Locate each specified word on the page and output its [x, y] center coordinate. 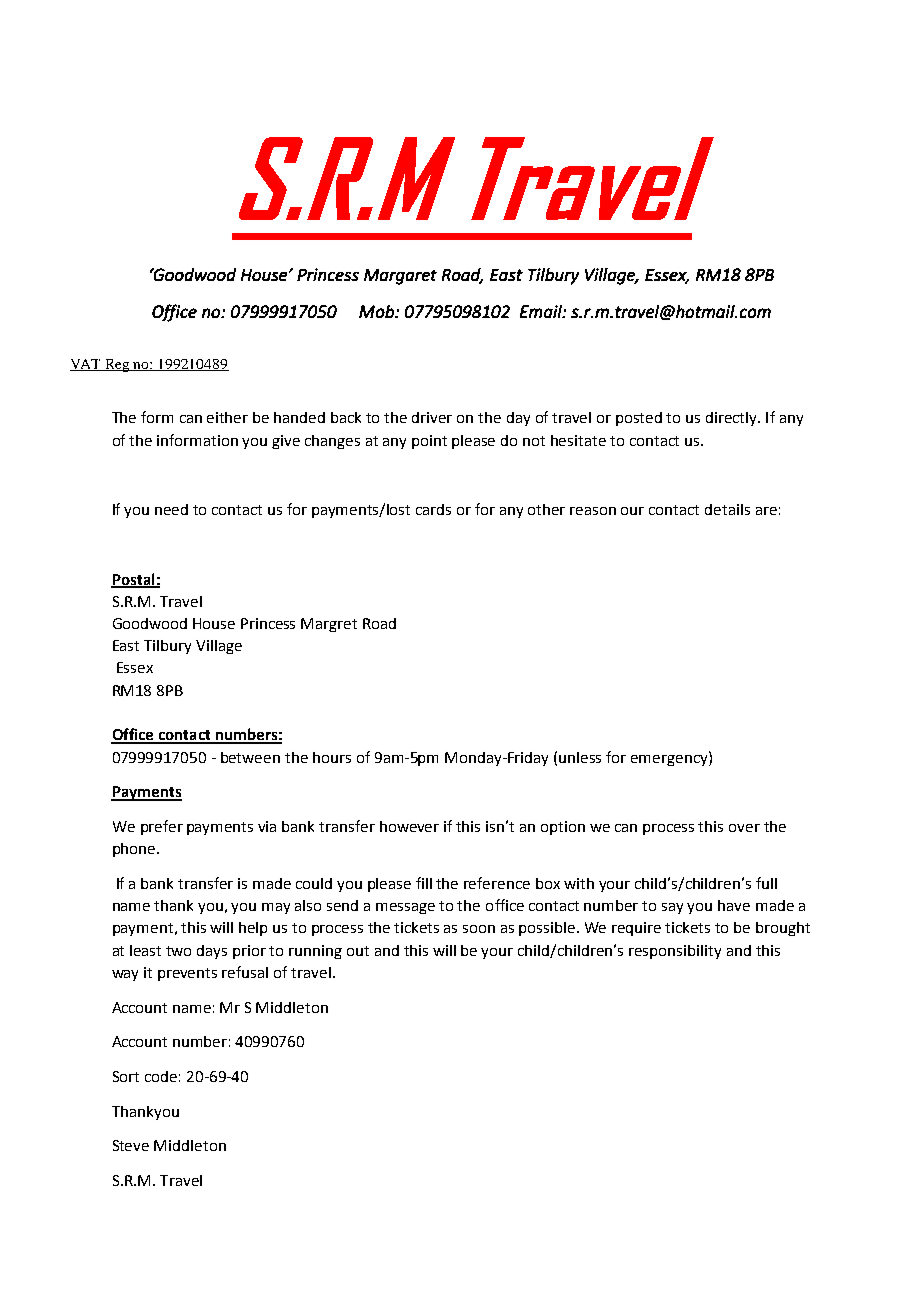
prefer [162, 827]
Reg [117, 365]
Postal [134, 580]
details [727, 509]
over [744, 828]
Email [542, 311]
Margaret [400, 277]
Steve [131, 1145]
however [409, 826]
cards [433, 509]
